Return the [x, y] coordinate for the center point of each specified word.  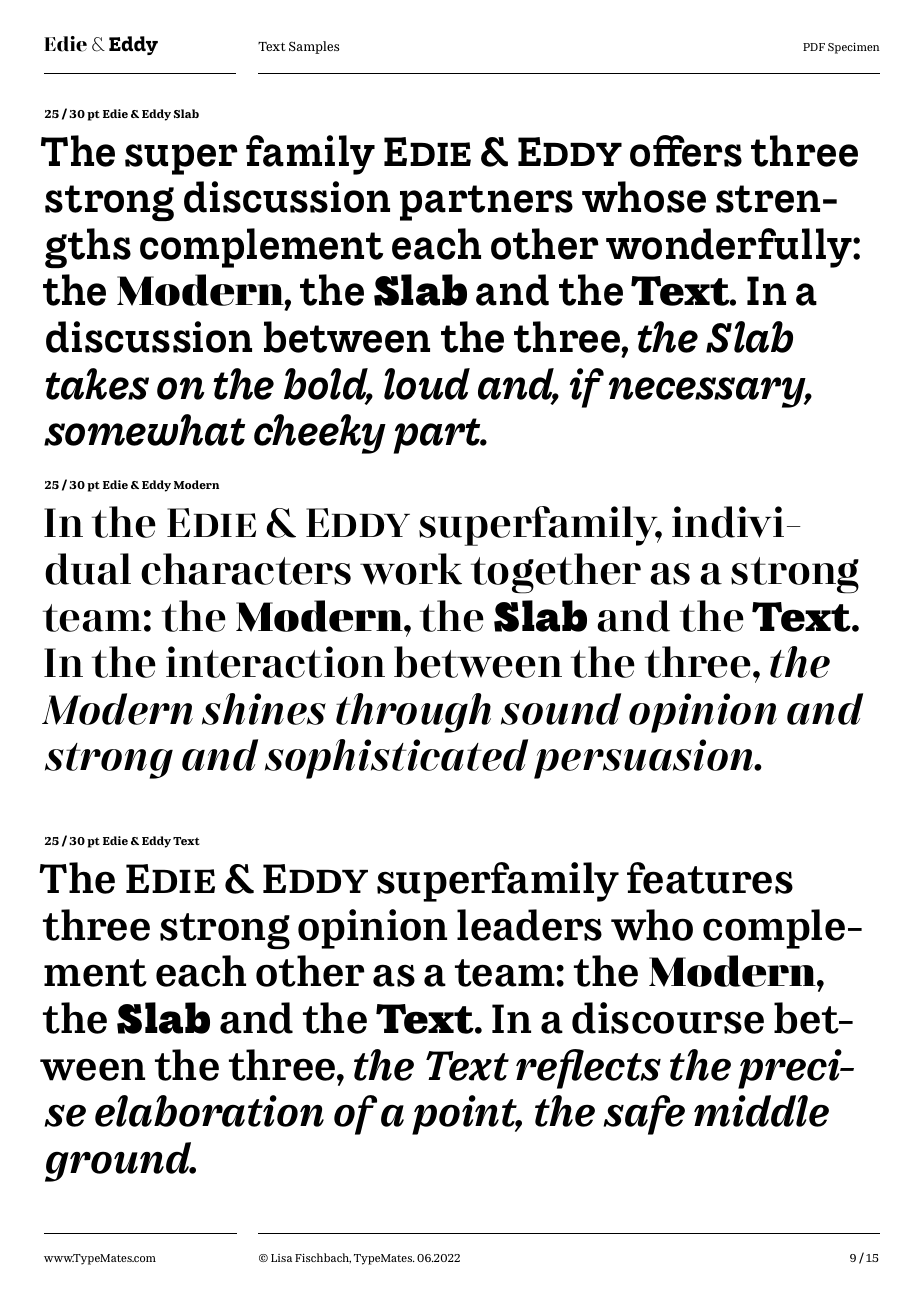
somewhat [144, 430]
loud [427, 384]
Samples [314, 47]
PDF [814, 47]
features [710, 878]
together [556, 573]
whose [644, 197]
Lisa [281, 1258]
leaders [529, 925]
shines [264, 709]
